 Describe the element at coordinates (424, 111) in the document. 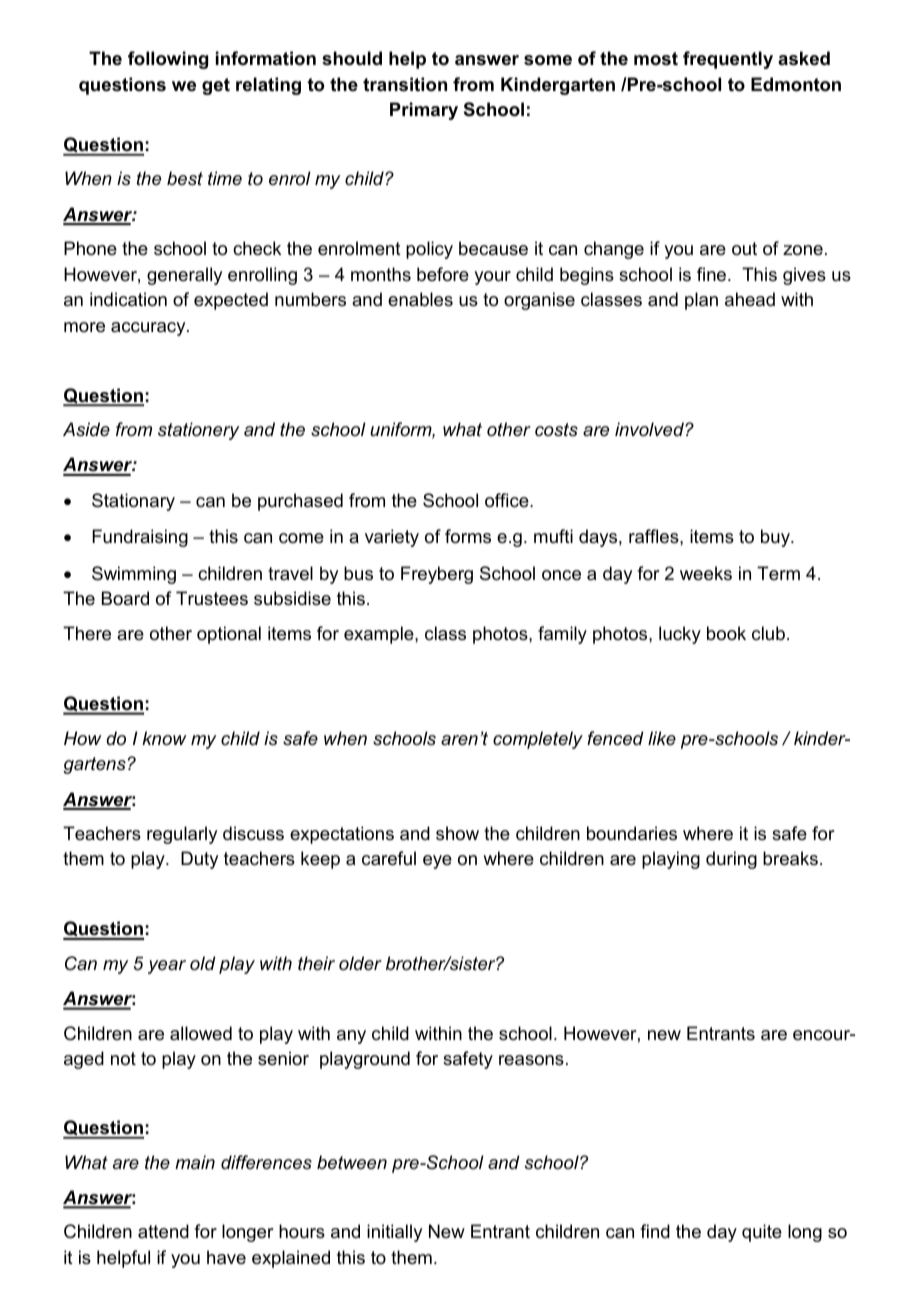

I see `Primary` at that location.
